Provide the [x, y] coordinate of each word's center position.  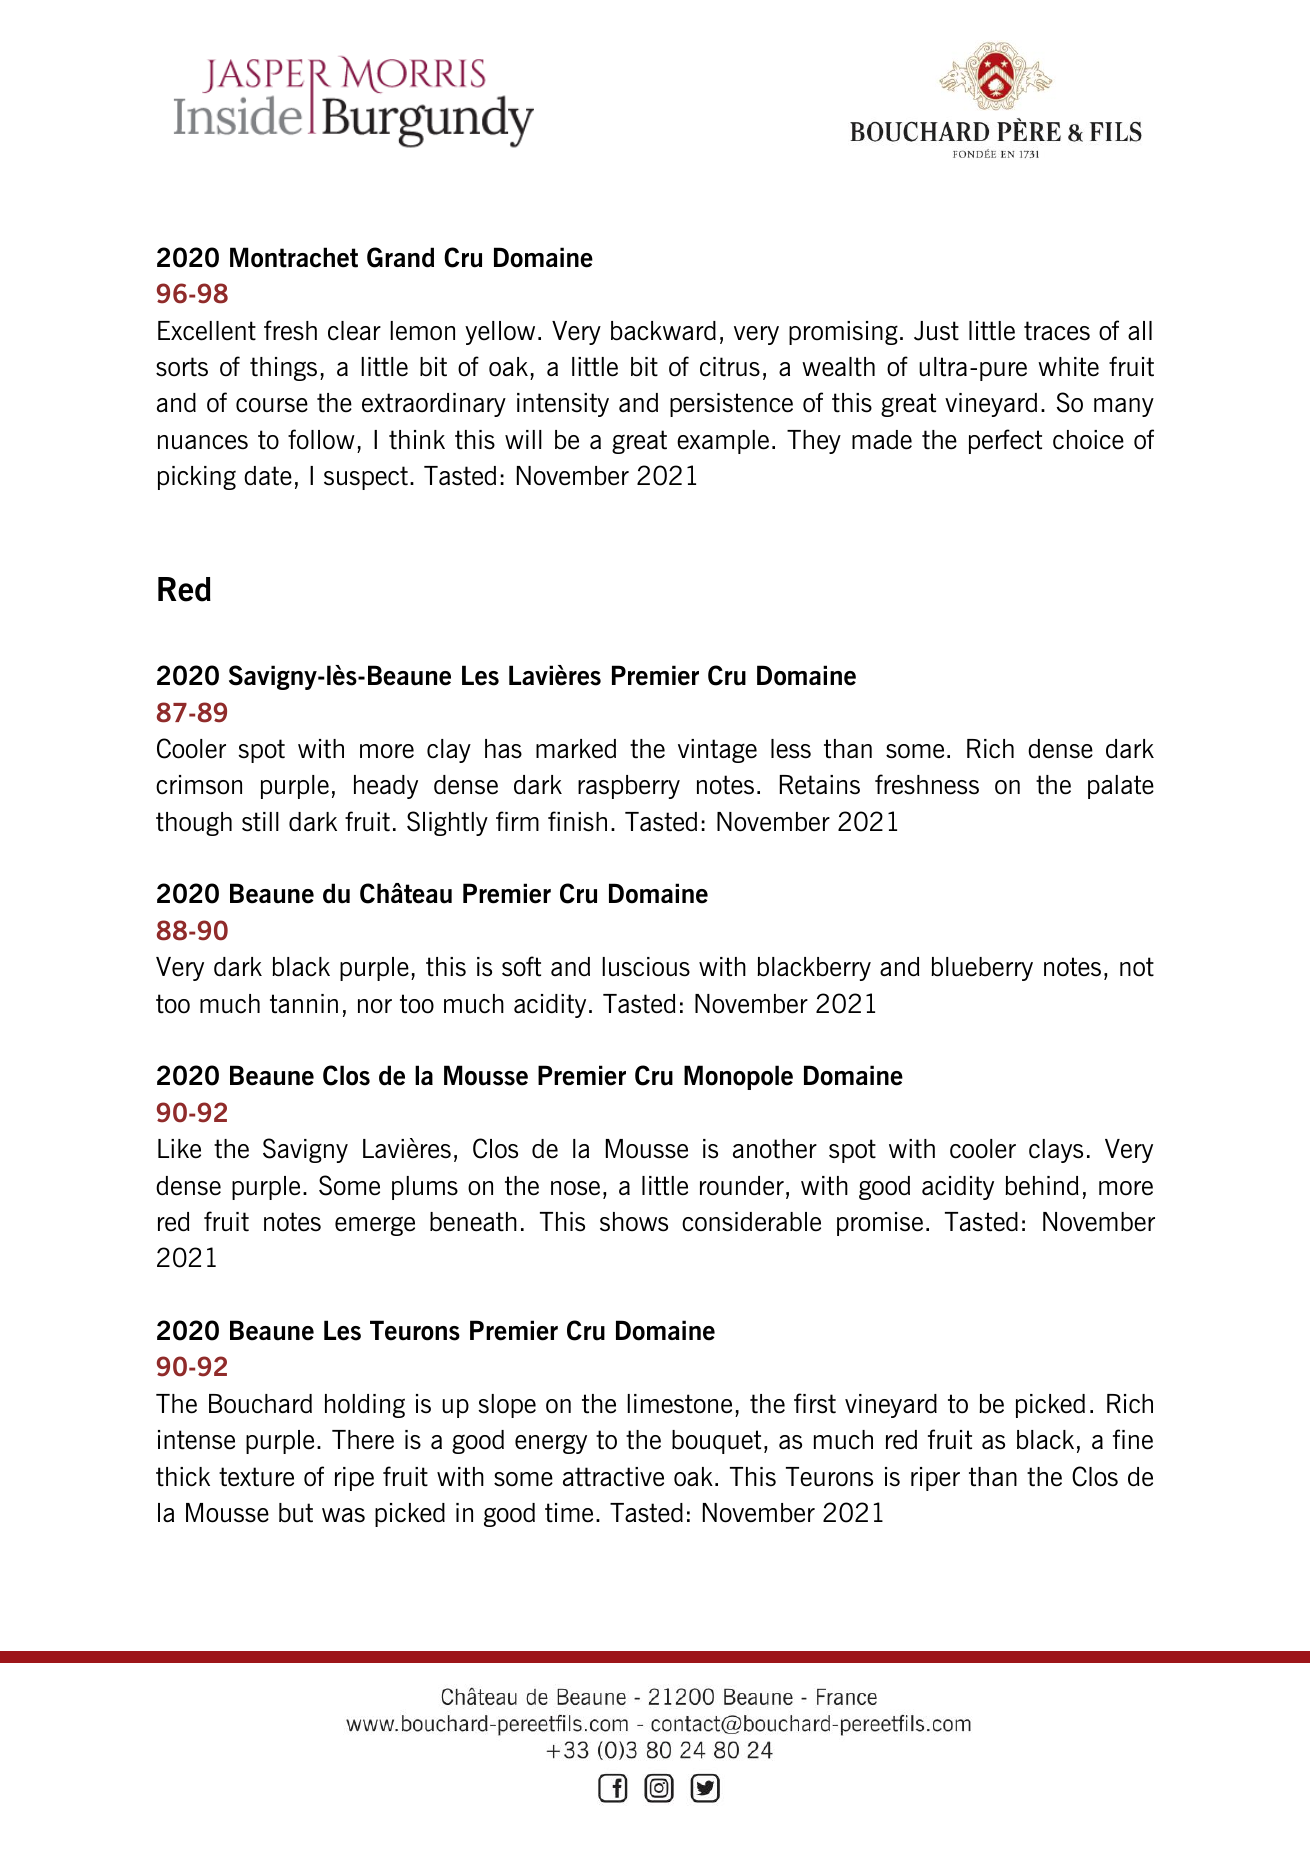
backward [663, 331]
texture [256, 1477]
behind [1042, 1186]
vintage [717, 751]
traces [1057, 331]
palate [1121, 787]
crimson [199, 785]
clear [354, 331]
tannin [304, 1004]
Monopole [738, 1077]
